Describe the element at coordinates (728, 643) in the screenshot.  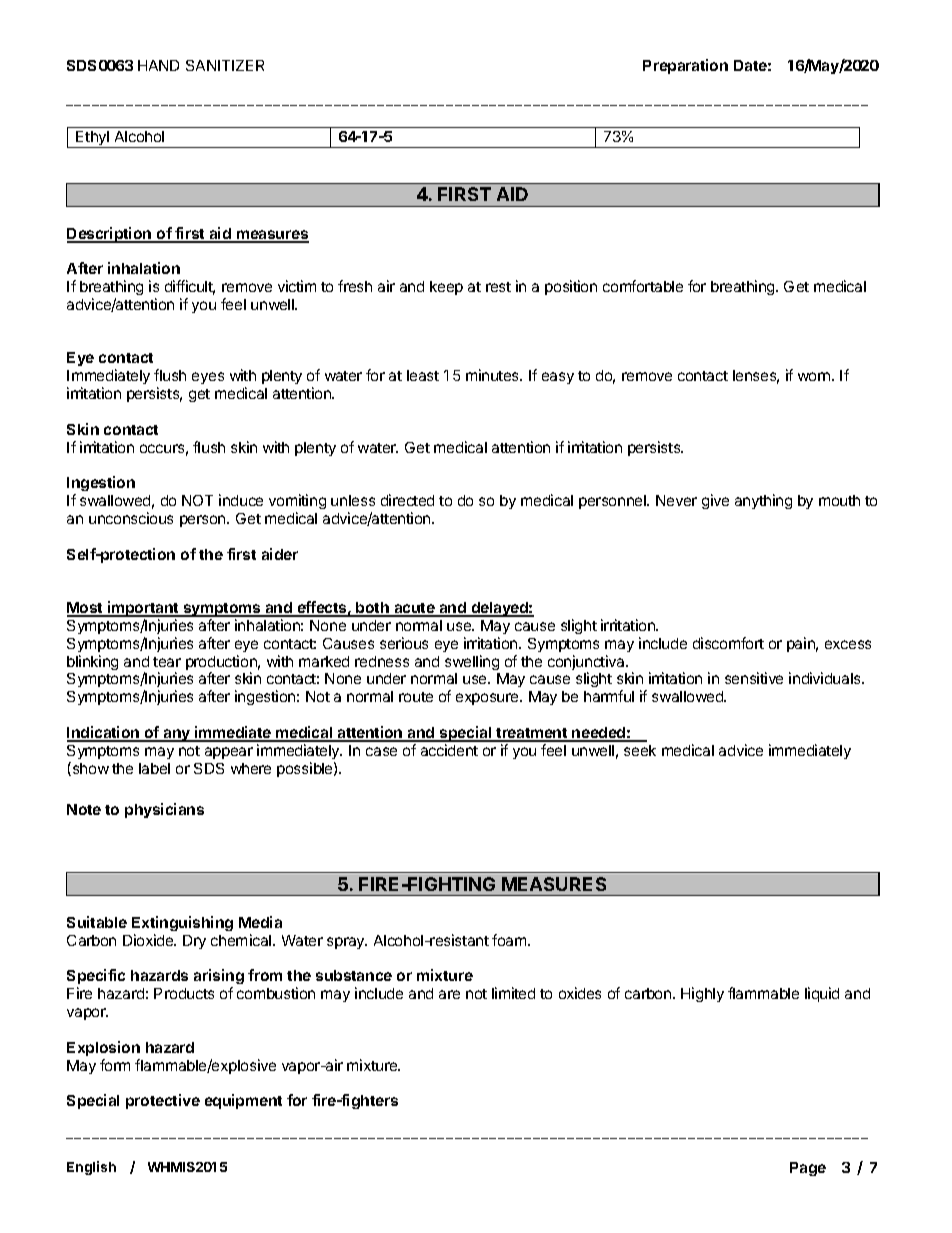
I see `discomfort` at that location.
